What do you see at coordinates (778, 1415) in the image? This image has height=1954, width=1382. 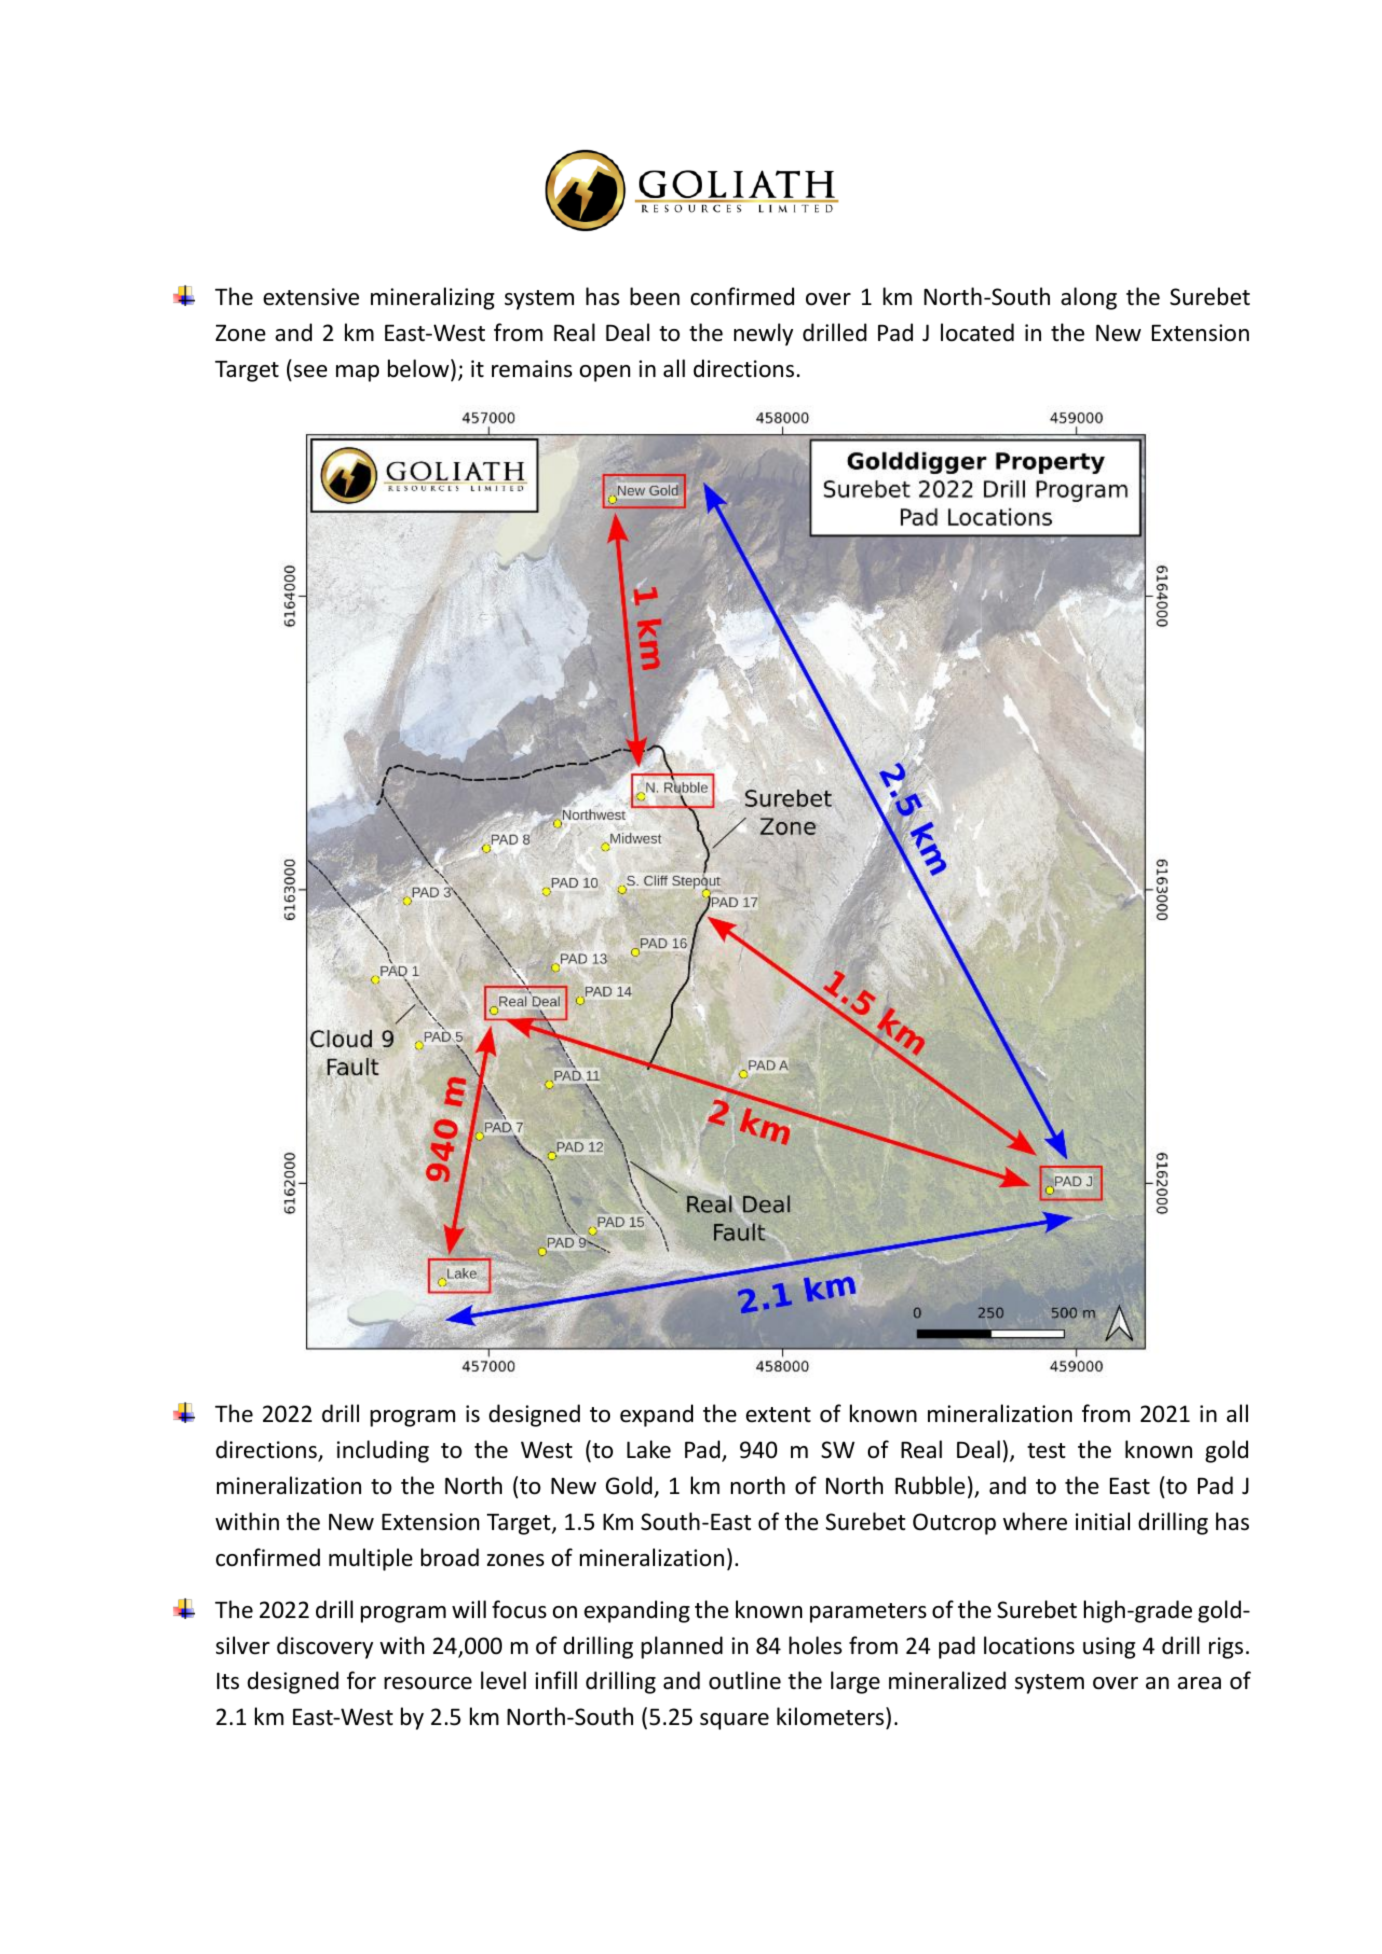 I see `extent` at bounding box center [778, 1415].
